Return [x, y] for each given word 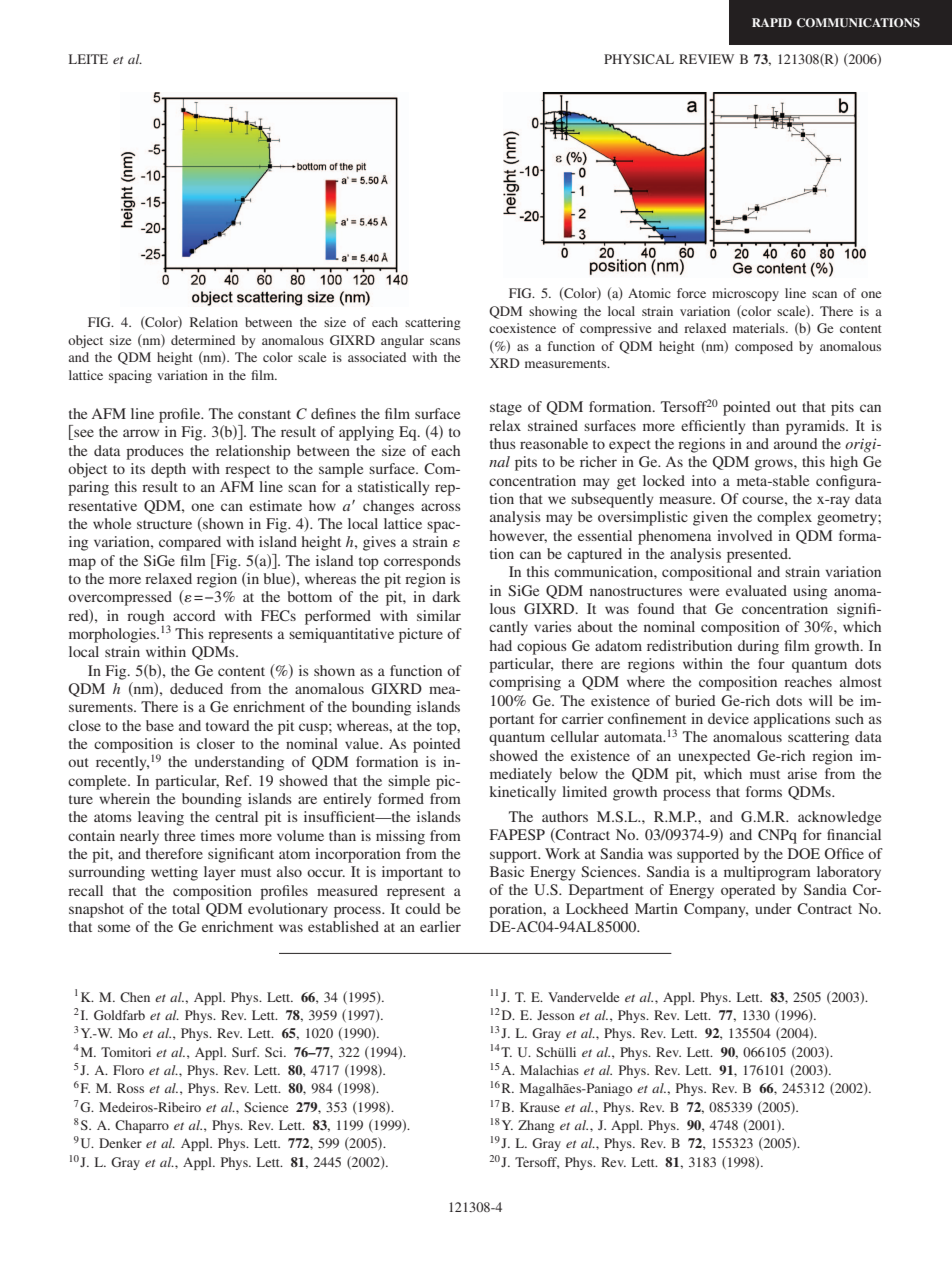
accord [194, 615]
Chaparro [142, 1126]
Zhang [536, 1126]
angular [402, 341]
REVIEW [706, 59]
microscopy [745, 294]
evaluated [756, 590]
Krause [540, 1107]
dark [446, 596]
